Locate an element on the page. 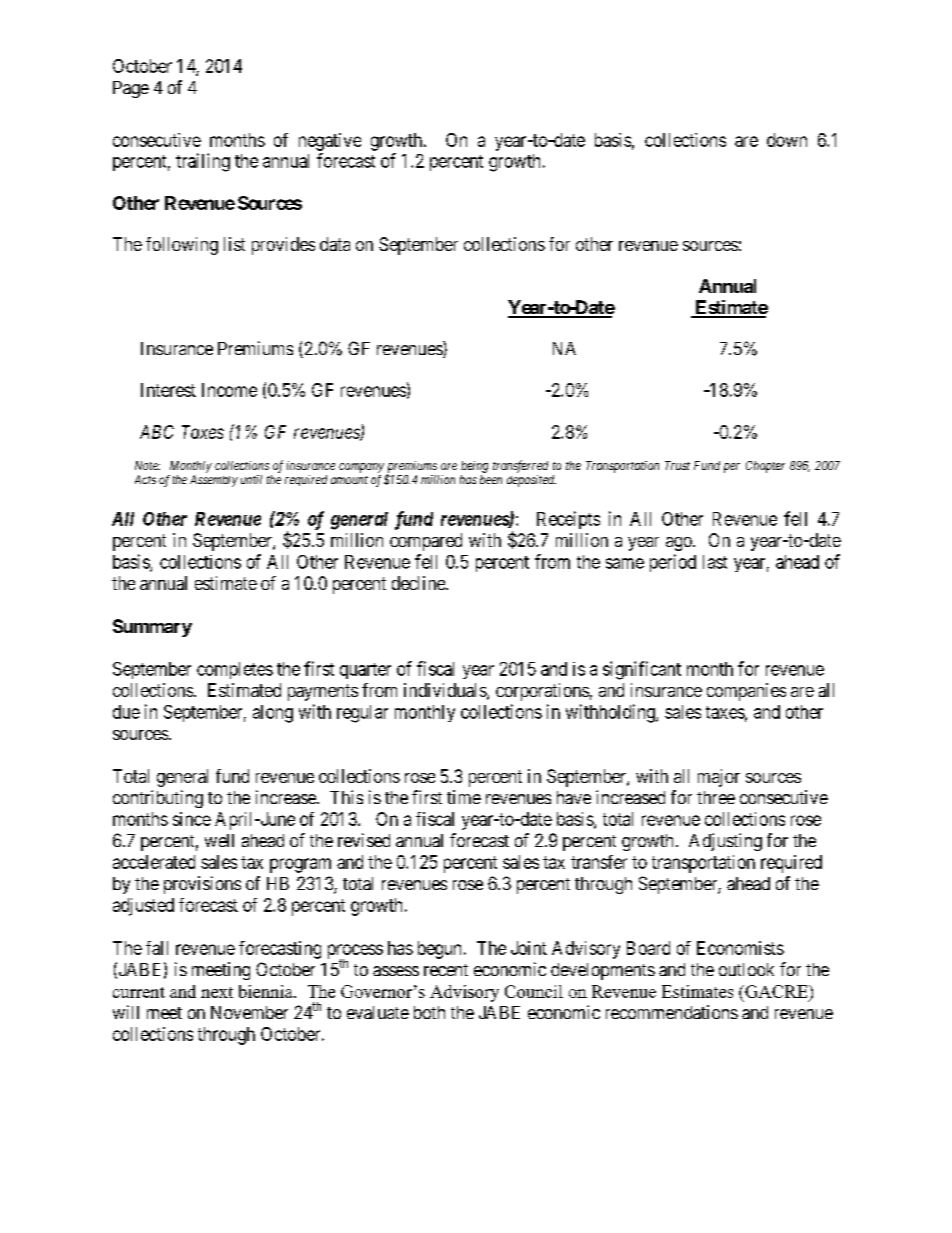 The height and width of the image is (1233, 952). trailing is located at coordinates (203, 162).
